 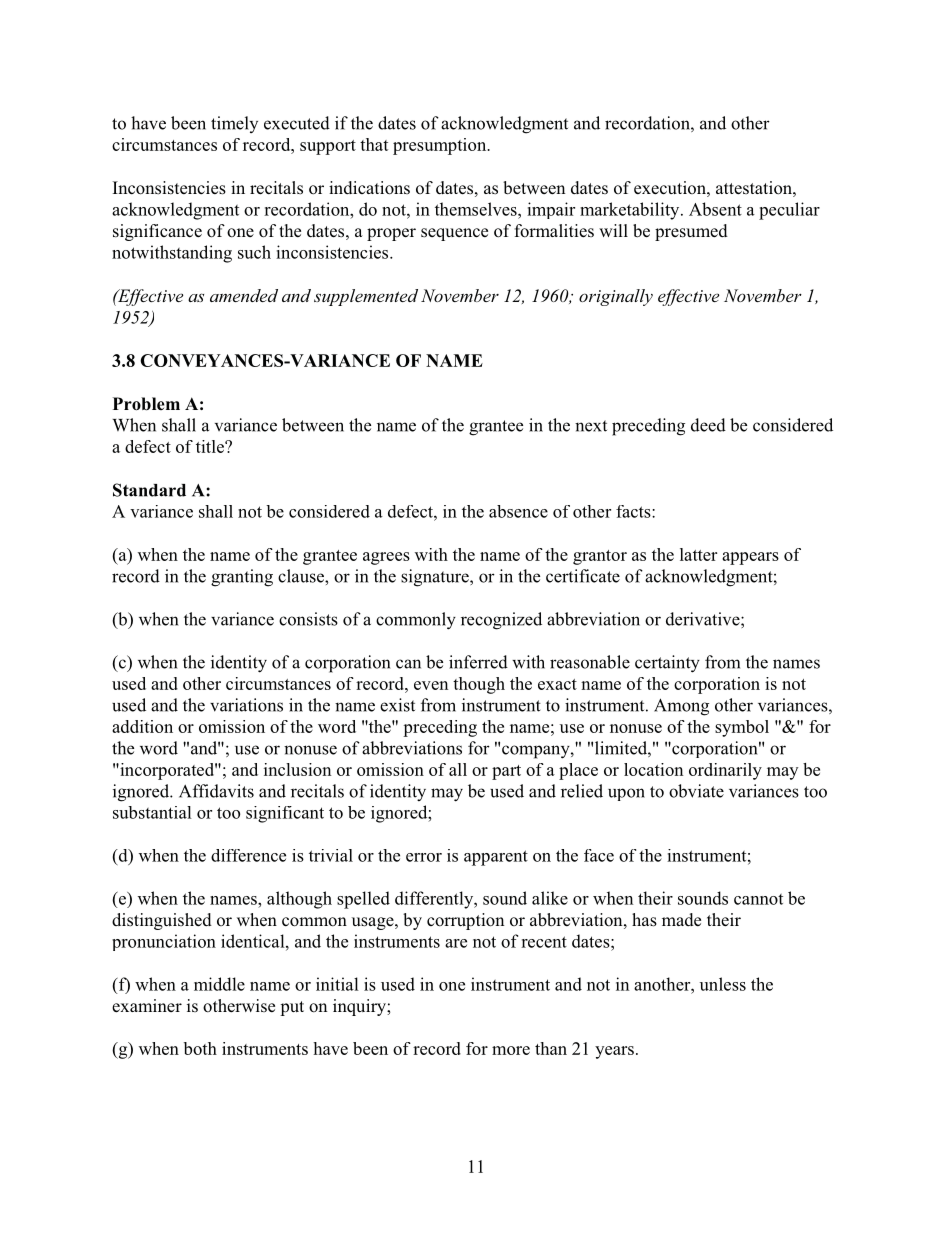 I want to click on timely, so click(x=234, y=124).
